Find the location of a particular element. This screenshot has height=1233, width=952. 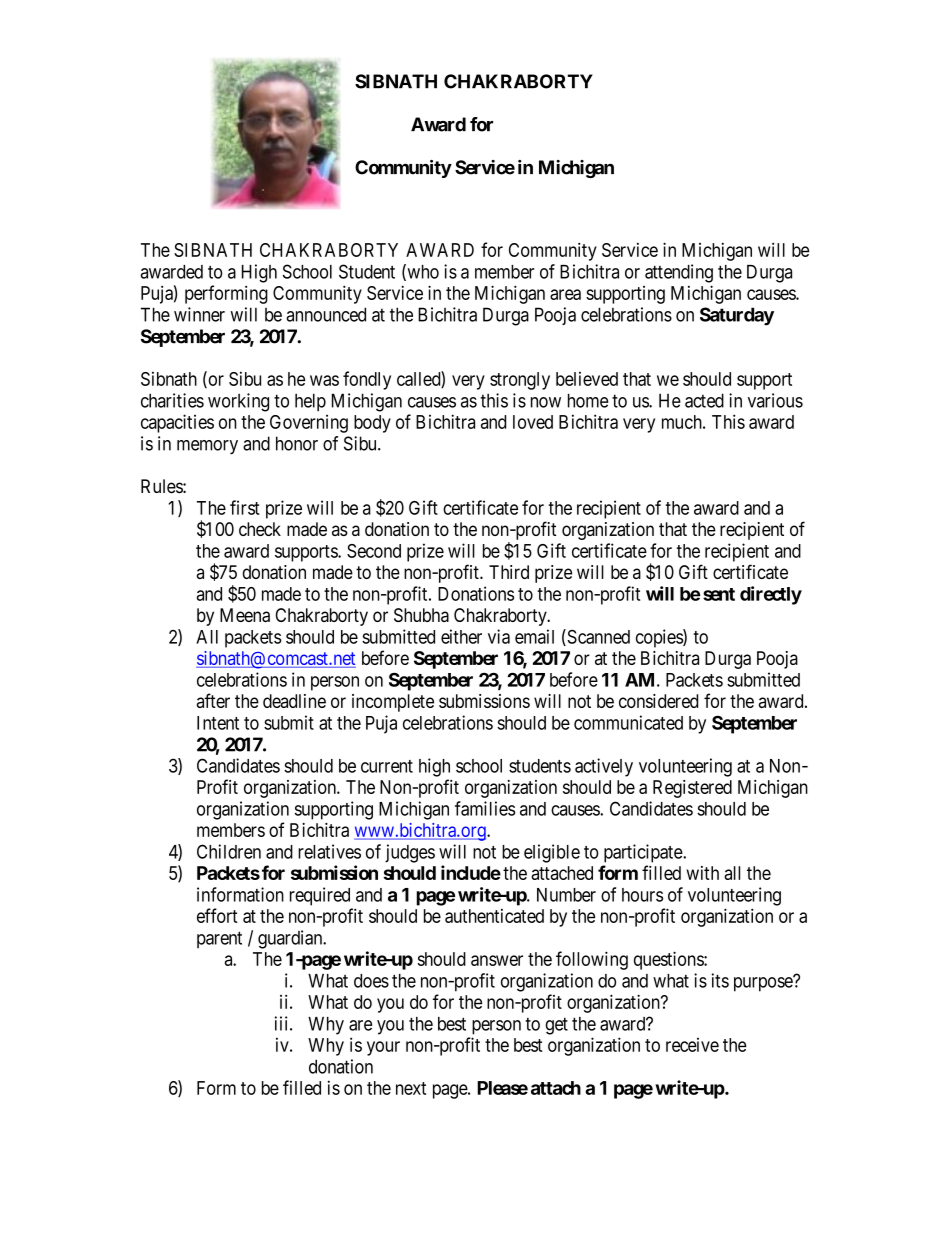

attending is located at coordinates (679, 273).
